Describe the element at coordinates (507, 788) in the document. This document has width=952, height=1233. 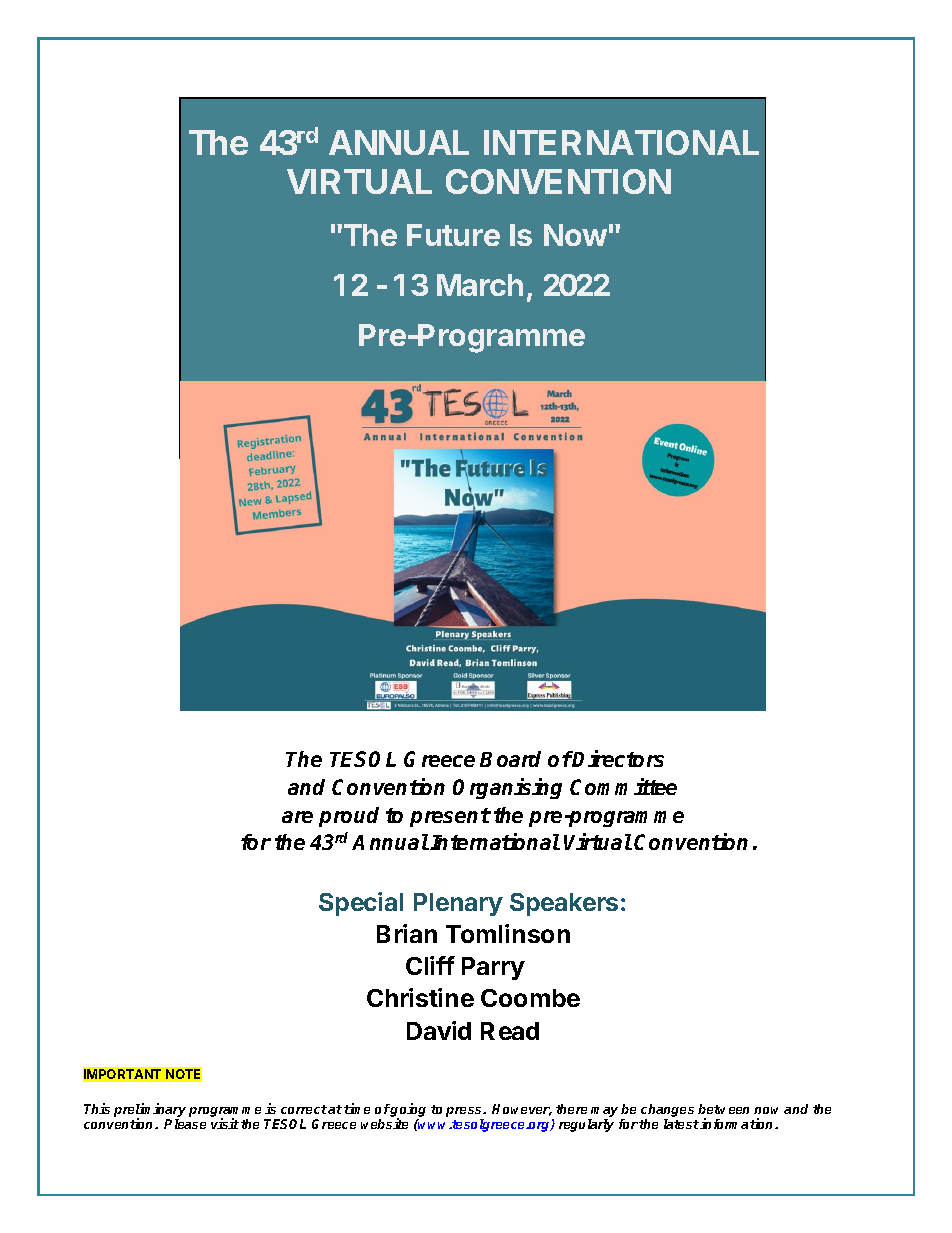
I see `Organising` at that location.
